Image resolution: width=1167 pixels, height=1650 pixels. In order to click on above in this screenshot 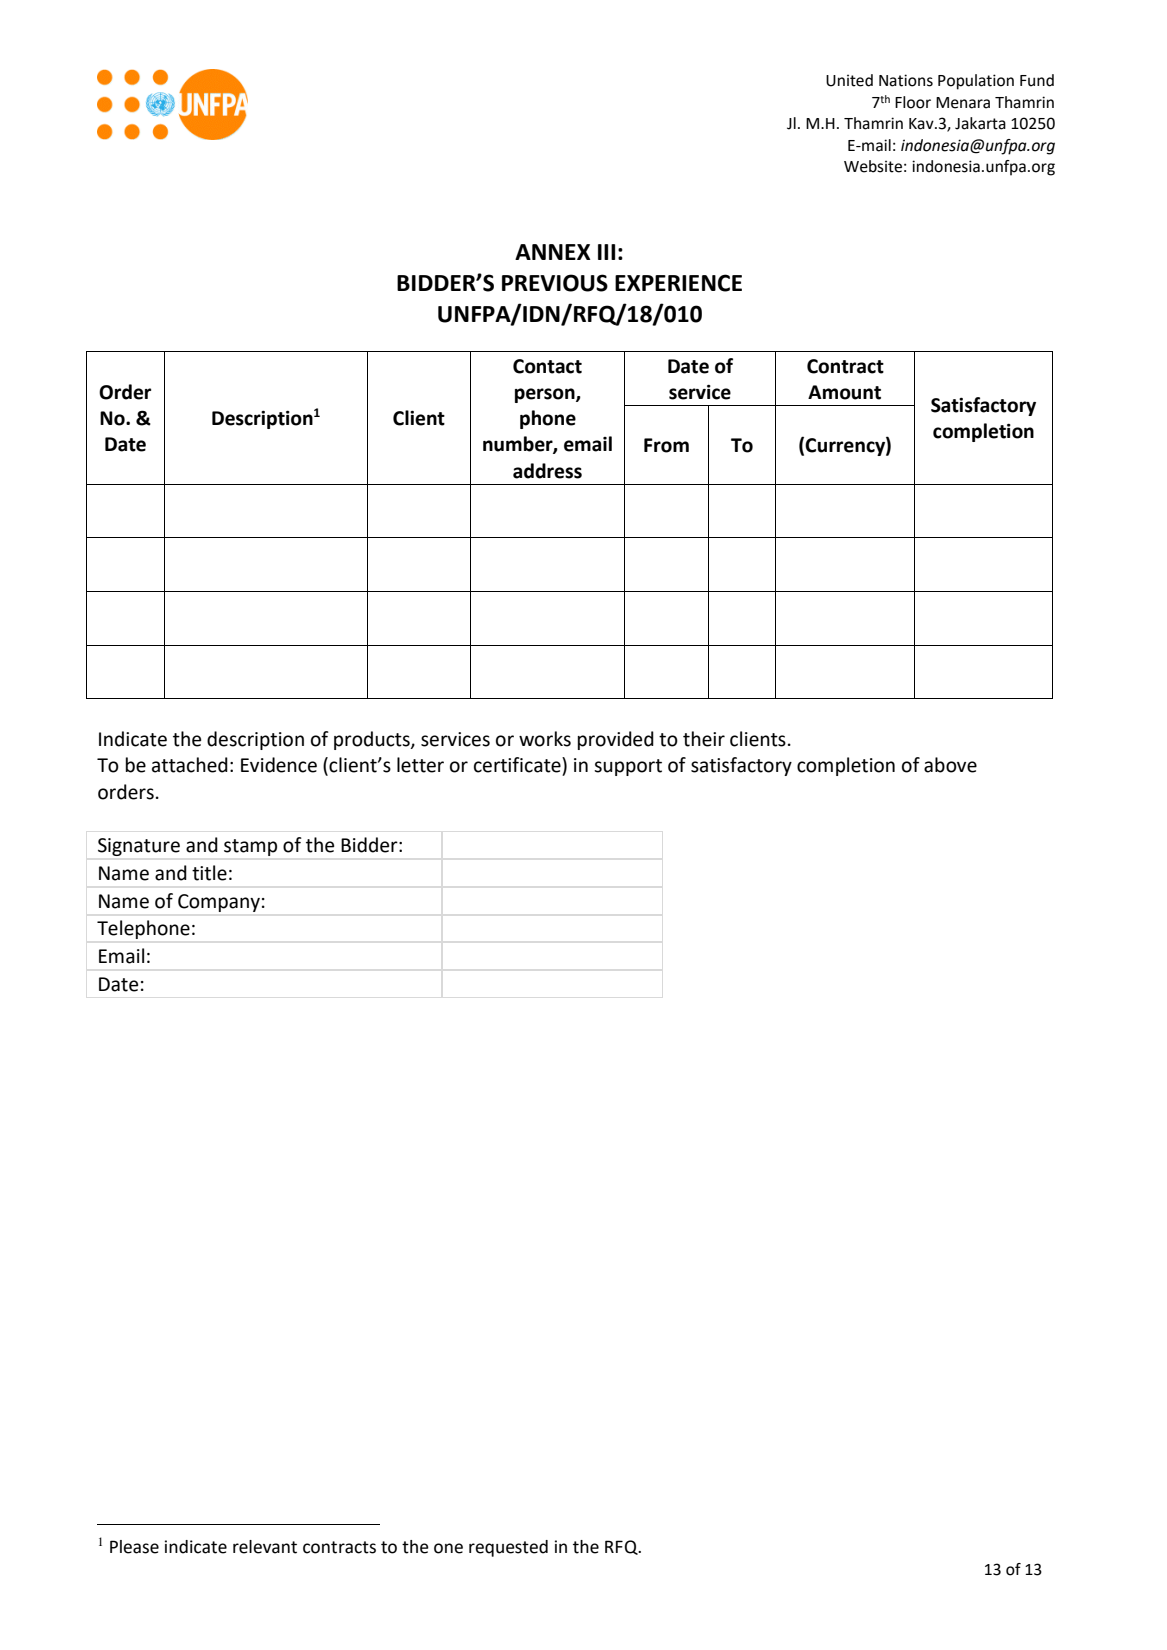, I will do `click(950, 765)`.
